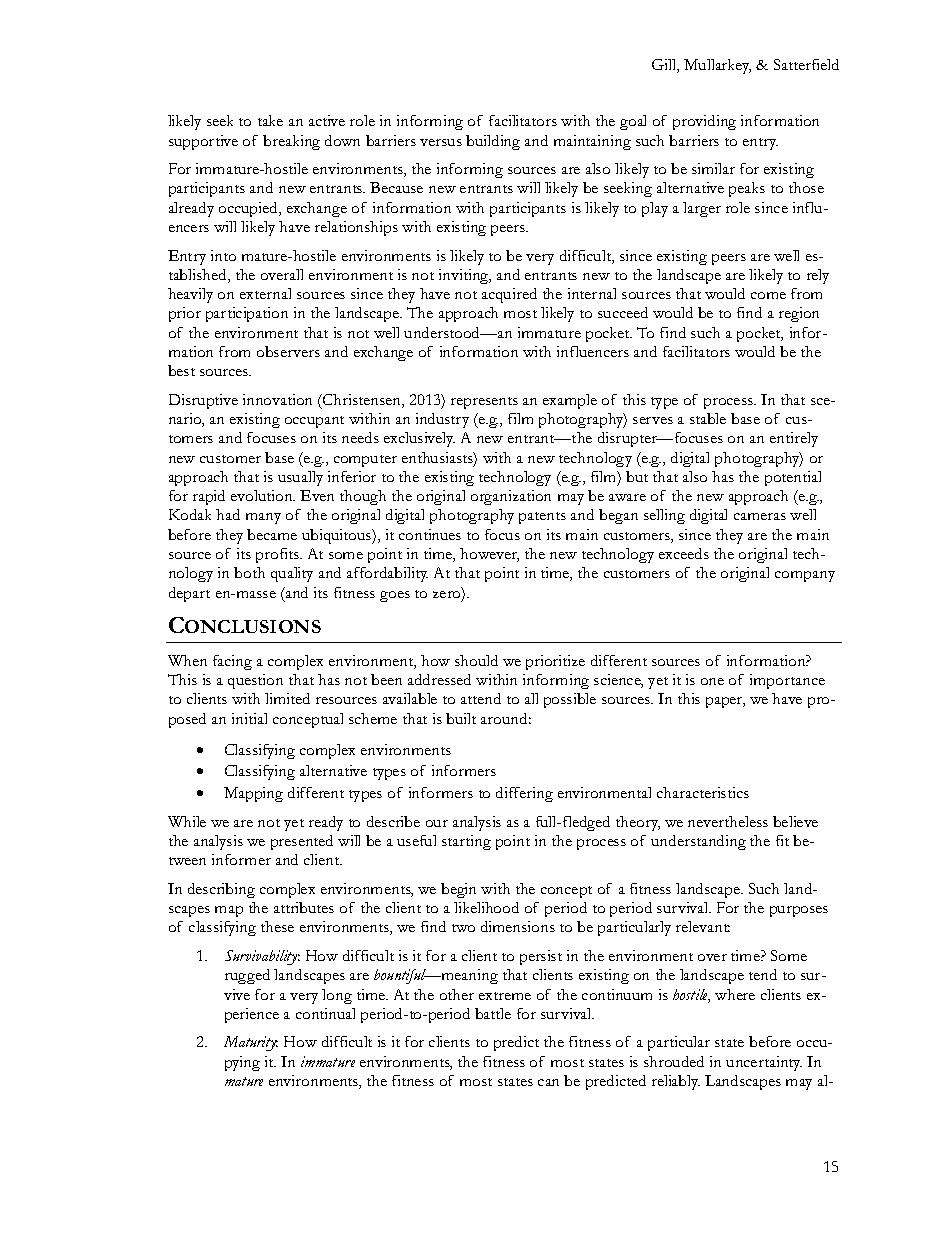 This image has height=1233, width=952. Describe the element at coordinates (708, 418) in the image. I see `stable` at that location.
